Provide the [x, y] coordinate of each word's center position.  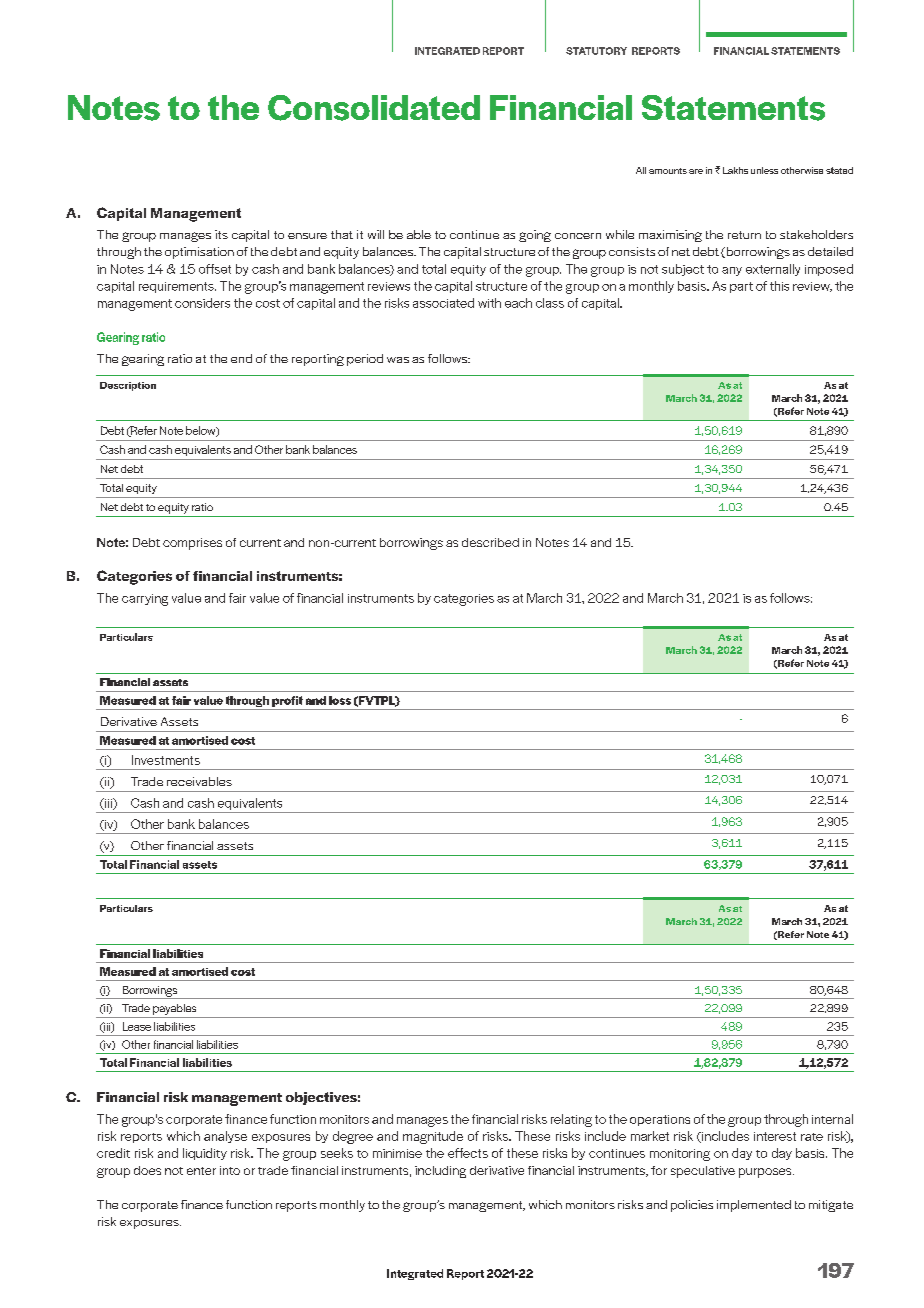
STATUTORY [596, 51]
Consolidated [374, 108]
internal [832, 1119]
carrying [145, 600]
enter [201, 1171]
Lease [137, 1026]
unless [764, 170]
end [241, 358]
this [779, 286]
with [489, 303]
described [490, 542]
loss [340, 700]
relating [571, 1120]
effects [468, 1153]
